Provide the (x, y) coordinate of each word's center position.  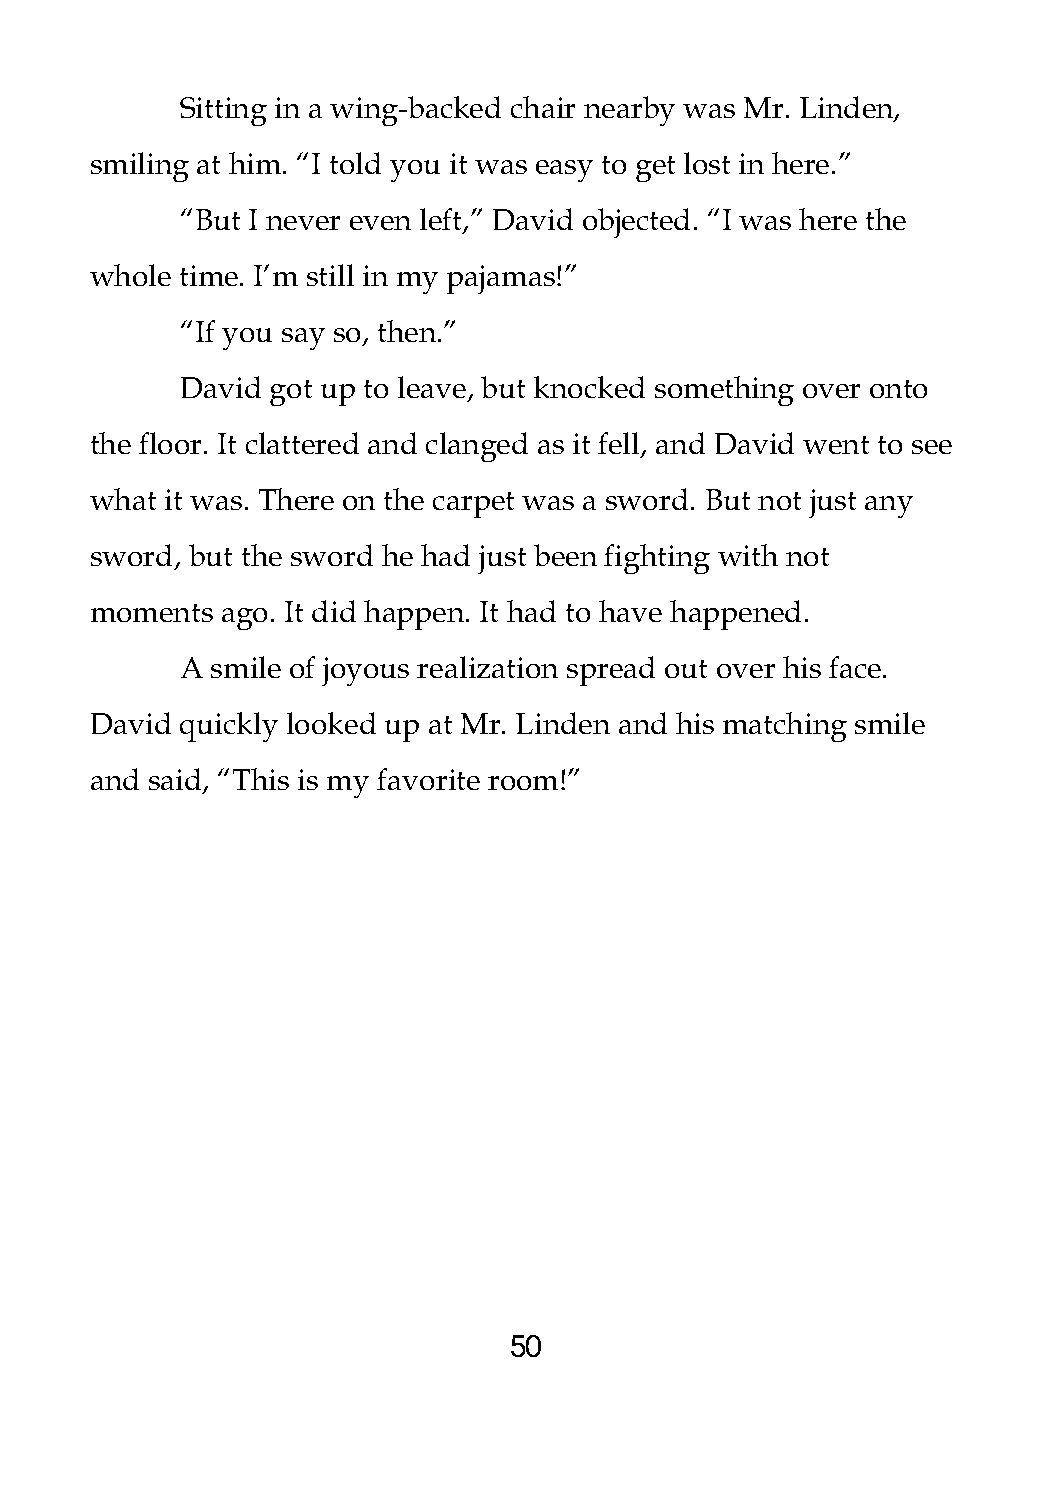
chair (543, 107)
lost (707, 163)
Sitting (223, 111)
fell (620, 444)
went (836, 445)
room (525, 783)
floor (172, 443)
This (261, 779)
